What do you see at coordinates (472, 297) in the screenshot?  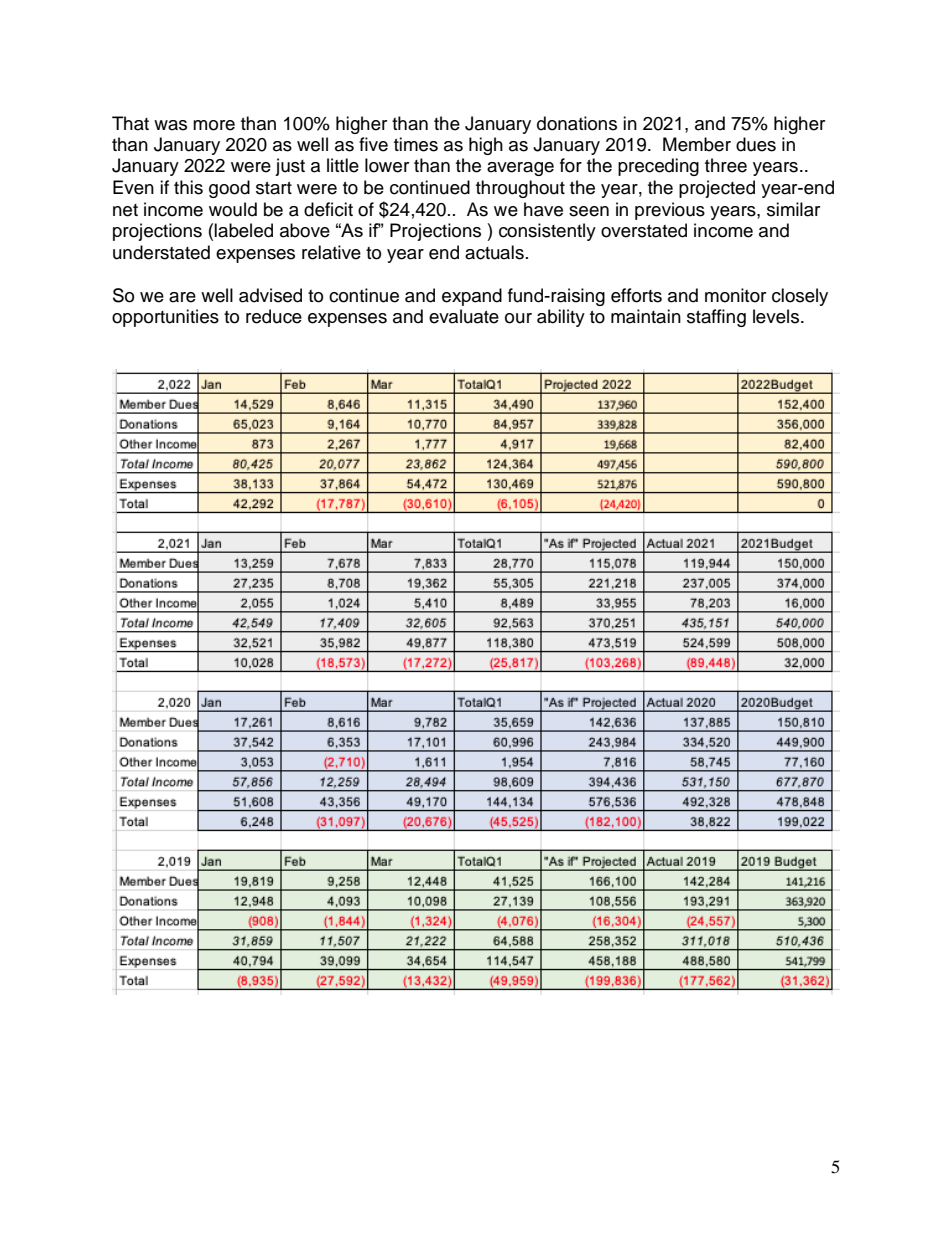 I see `expand` at bounding box center [472, 297].
